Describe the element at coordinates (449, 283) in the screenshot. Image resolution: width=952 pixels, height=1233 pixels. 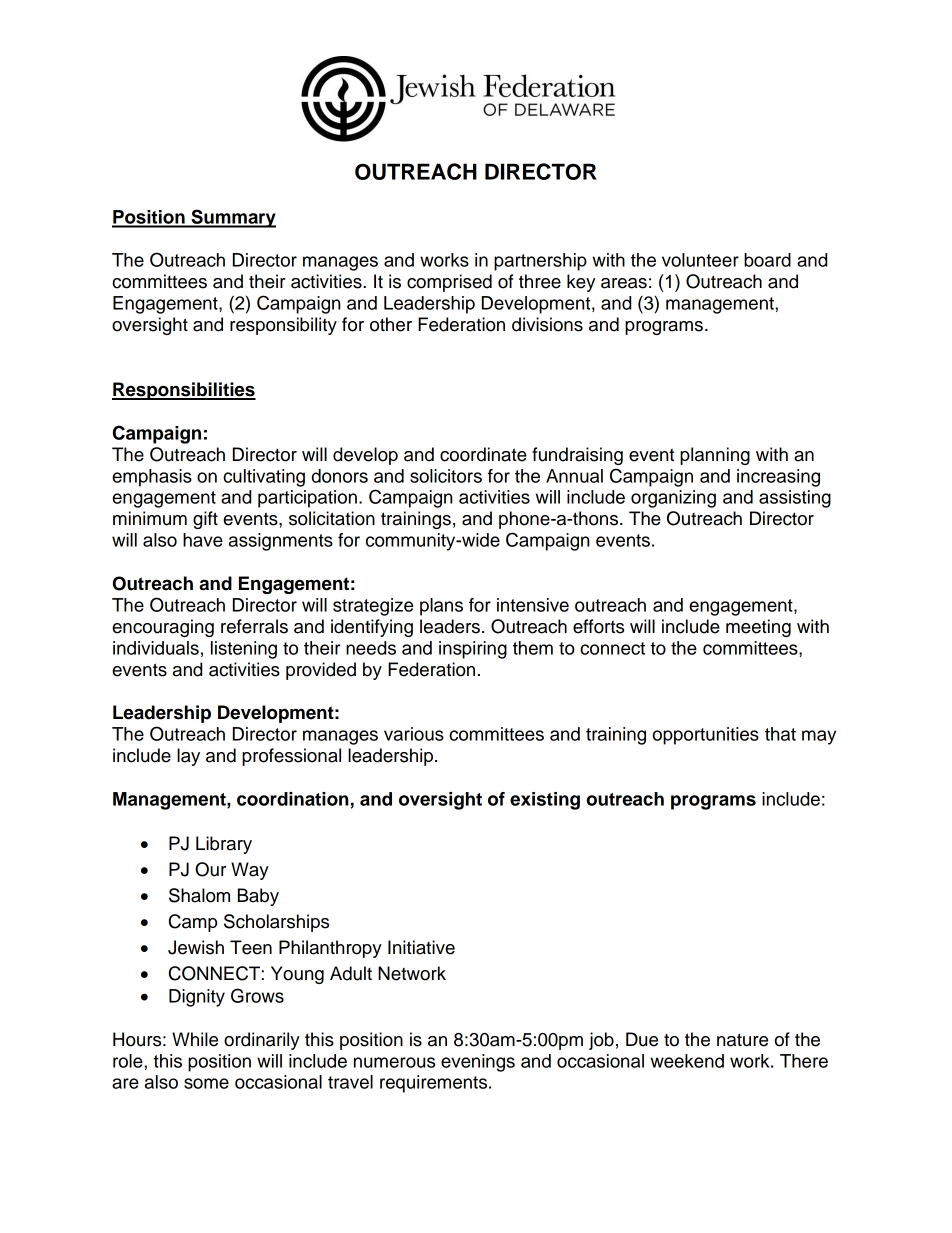
I see `comprised` at that location.
